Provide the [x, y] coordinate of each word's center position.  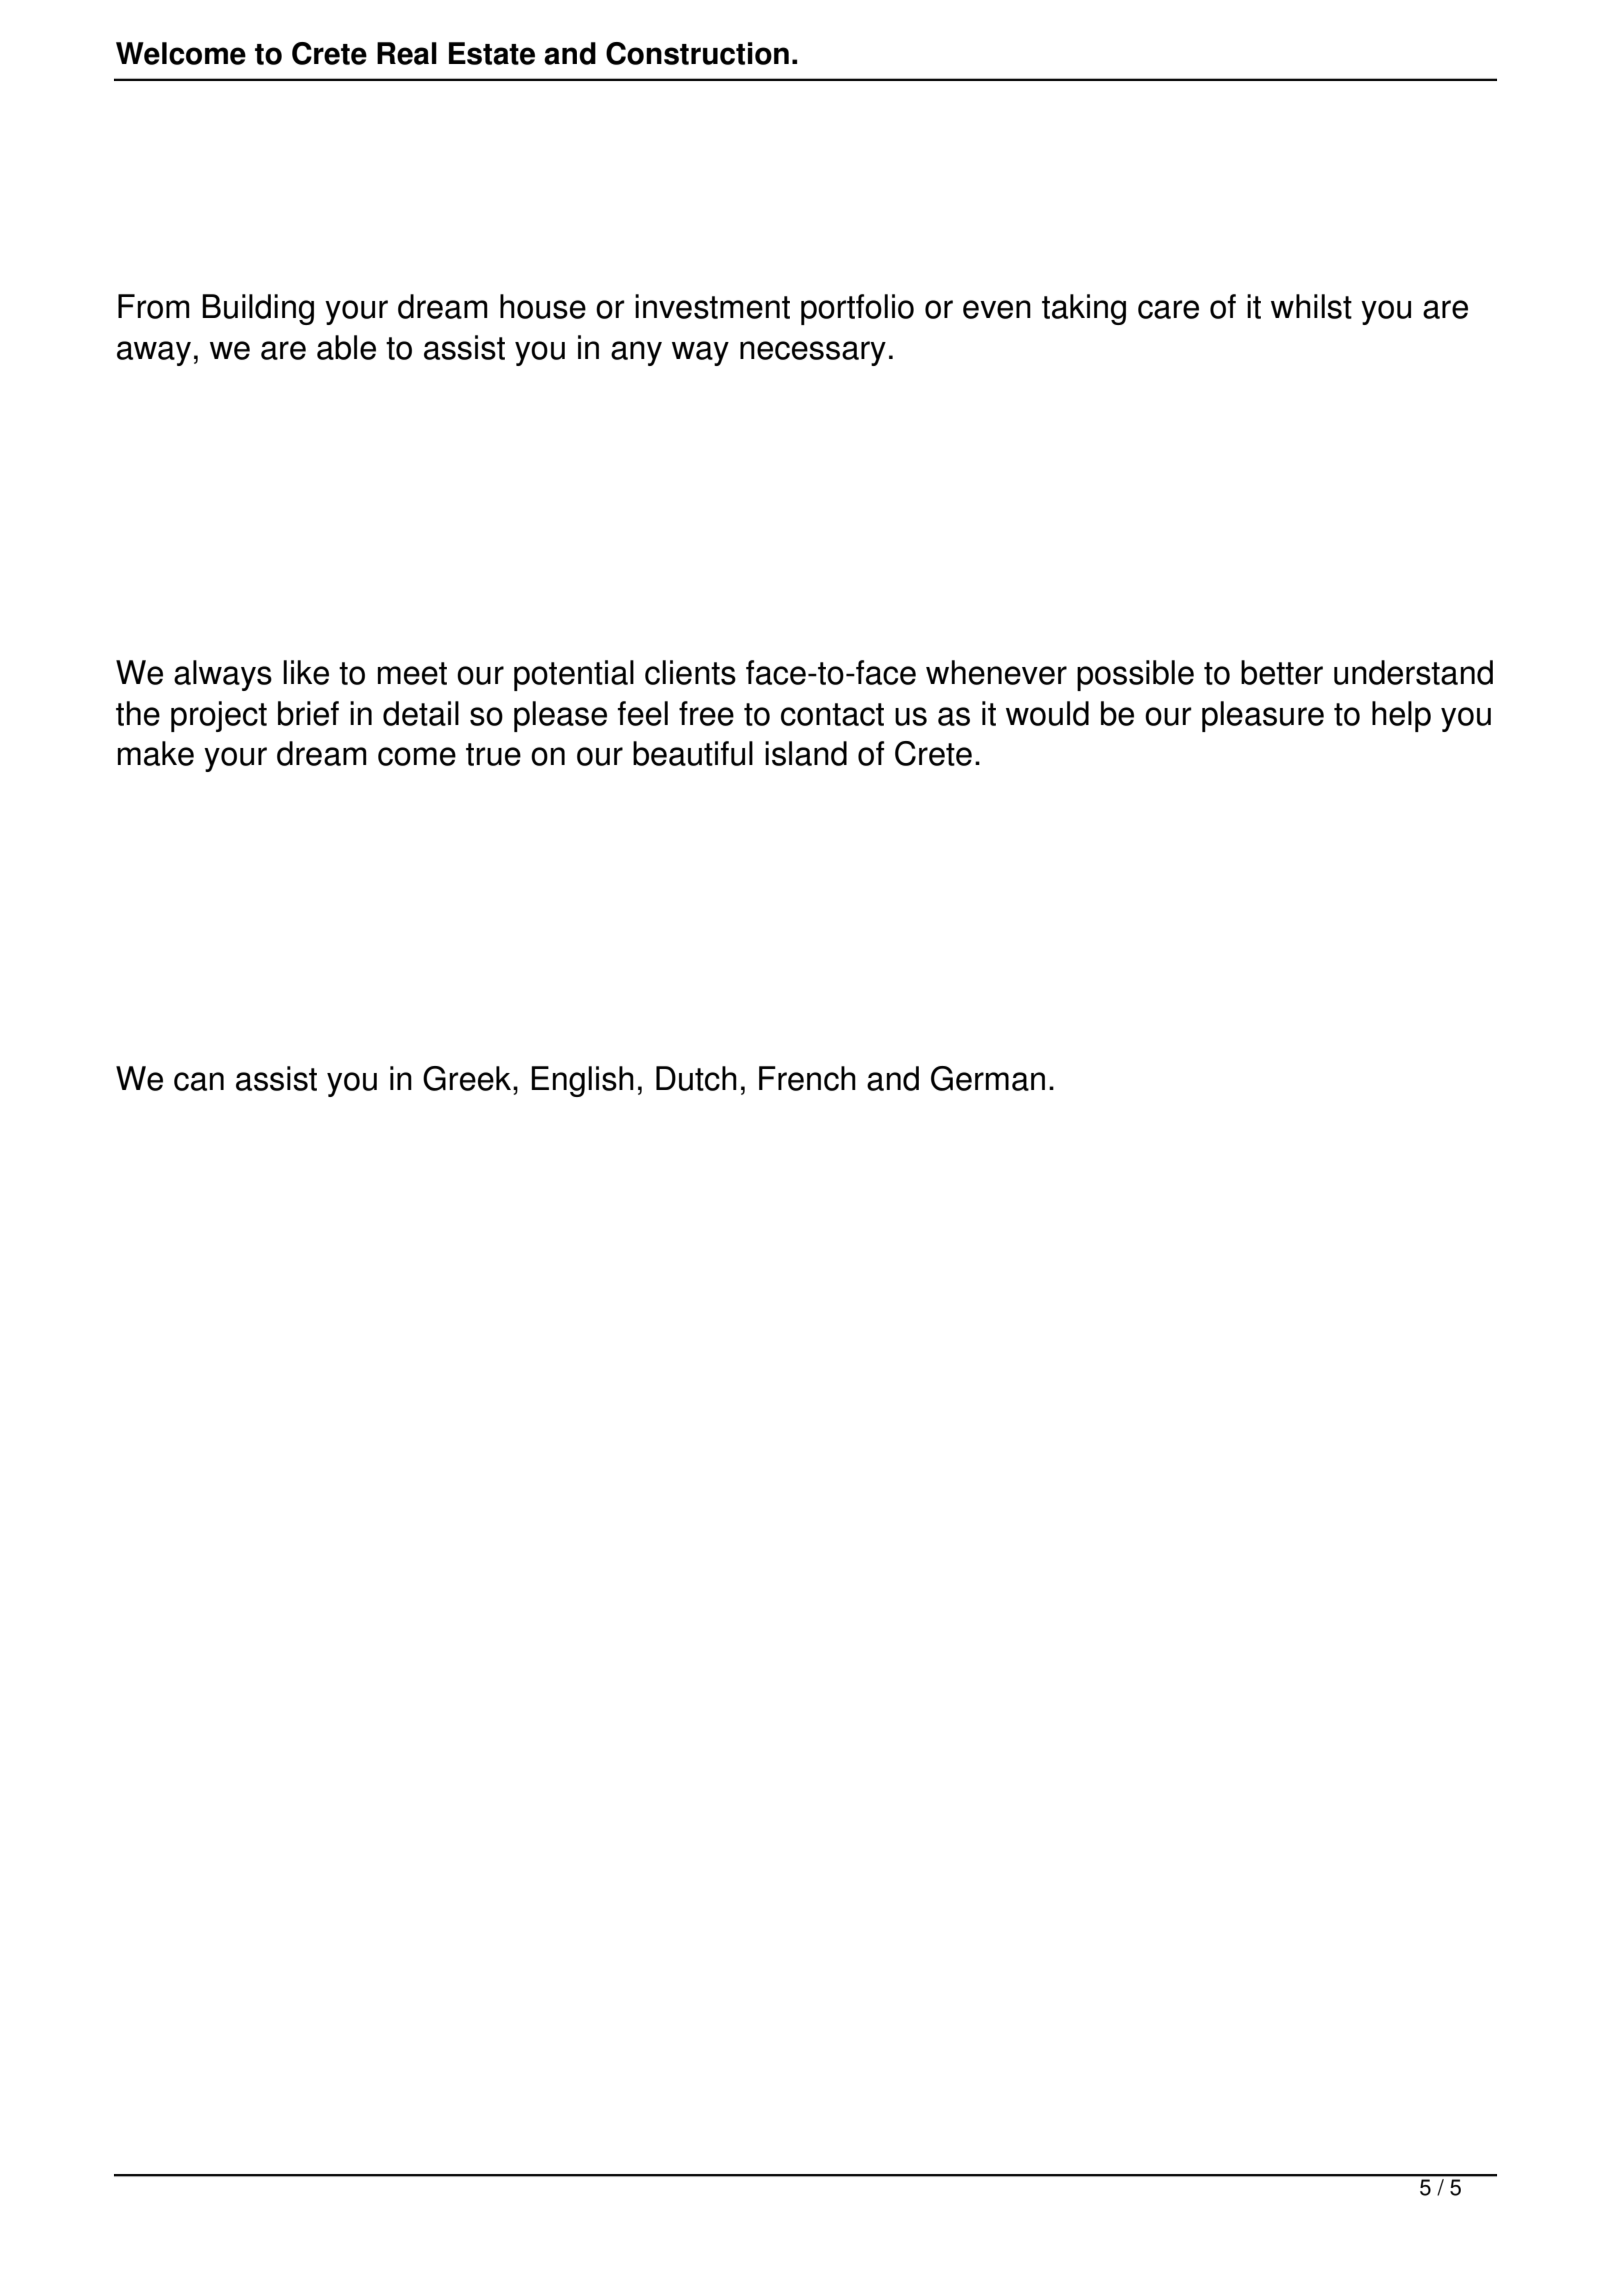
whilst [1311, 306]
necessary [813, 353]
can [199, 1081]
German [988, 1078]
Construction [697, 53]
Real [407, 53]
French [807, 1078]
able [346, 347]
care [1168, 309]
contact [832, 714]
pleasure [1263, 716]
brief [308, 713]
